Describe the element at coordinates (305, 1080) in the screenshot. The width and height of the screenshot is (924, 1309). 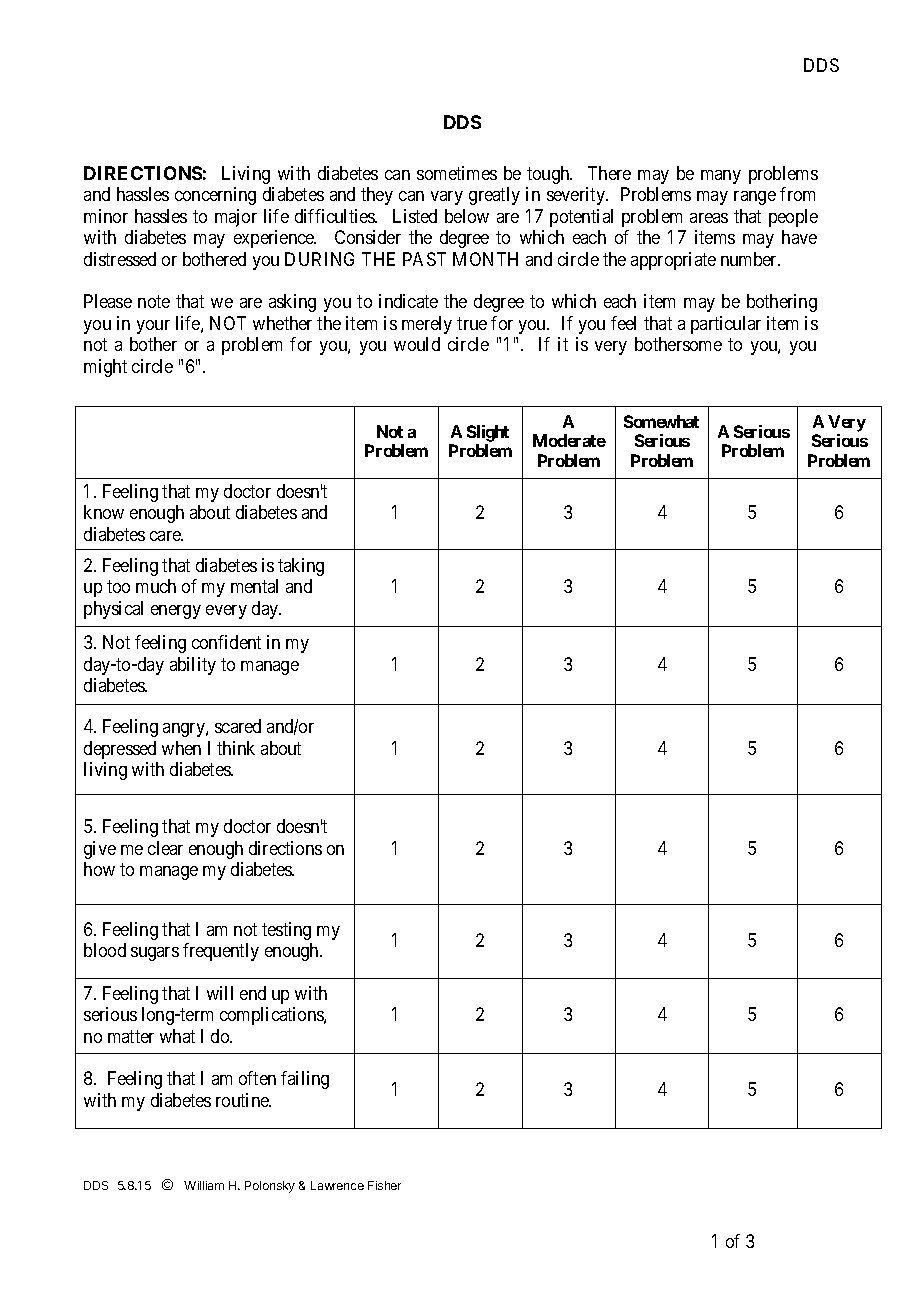
I see `failing` at that location.
